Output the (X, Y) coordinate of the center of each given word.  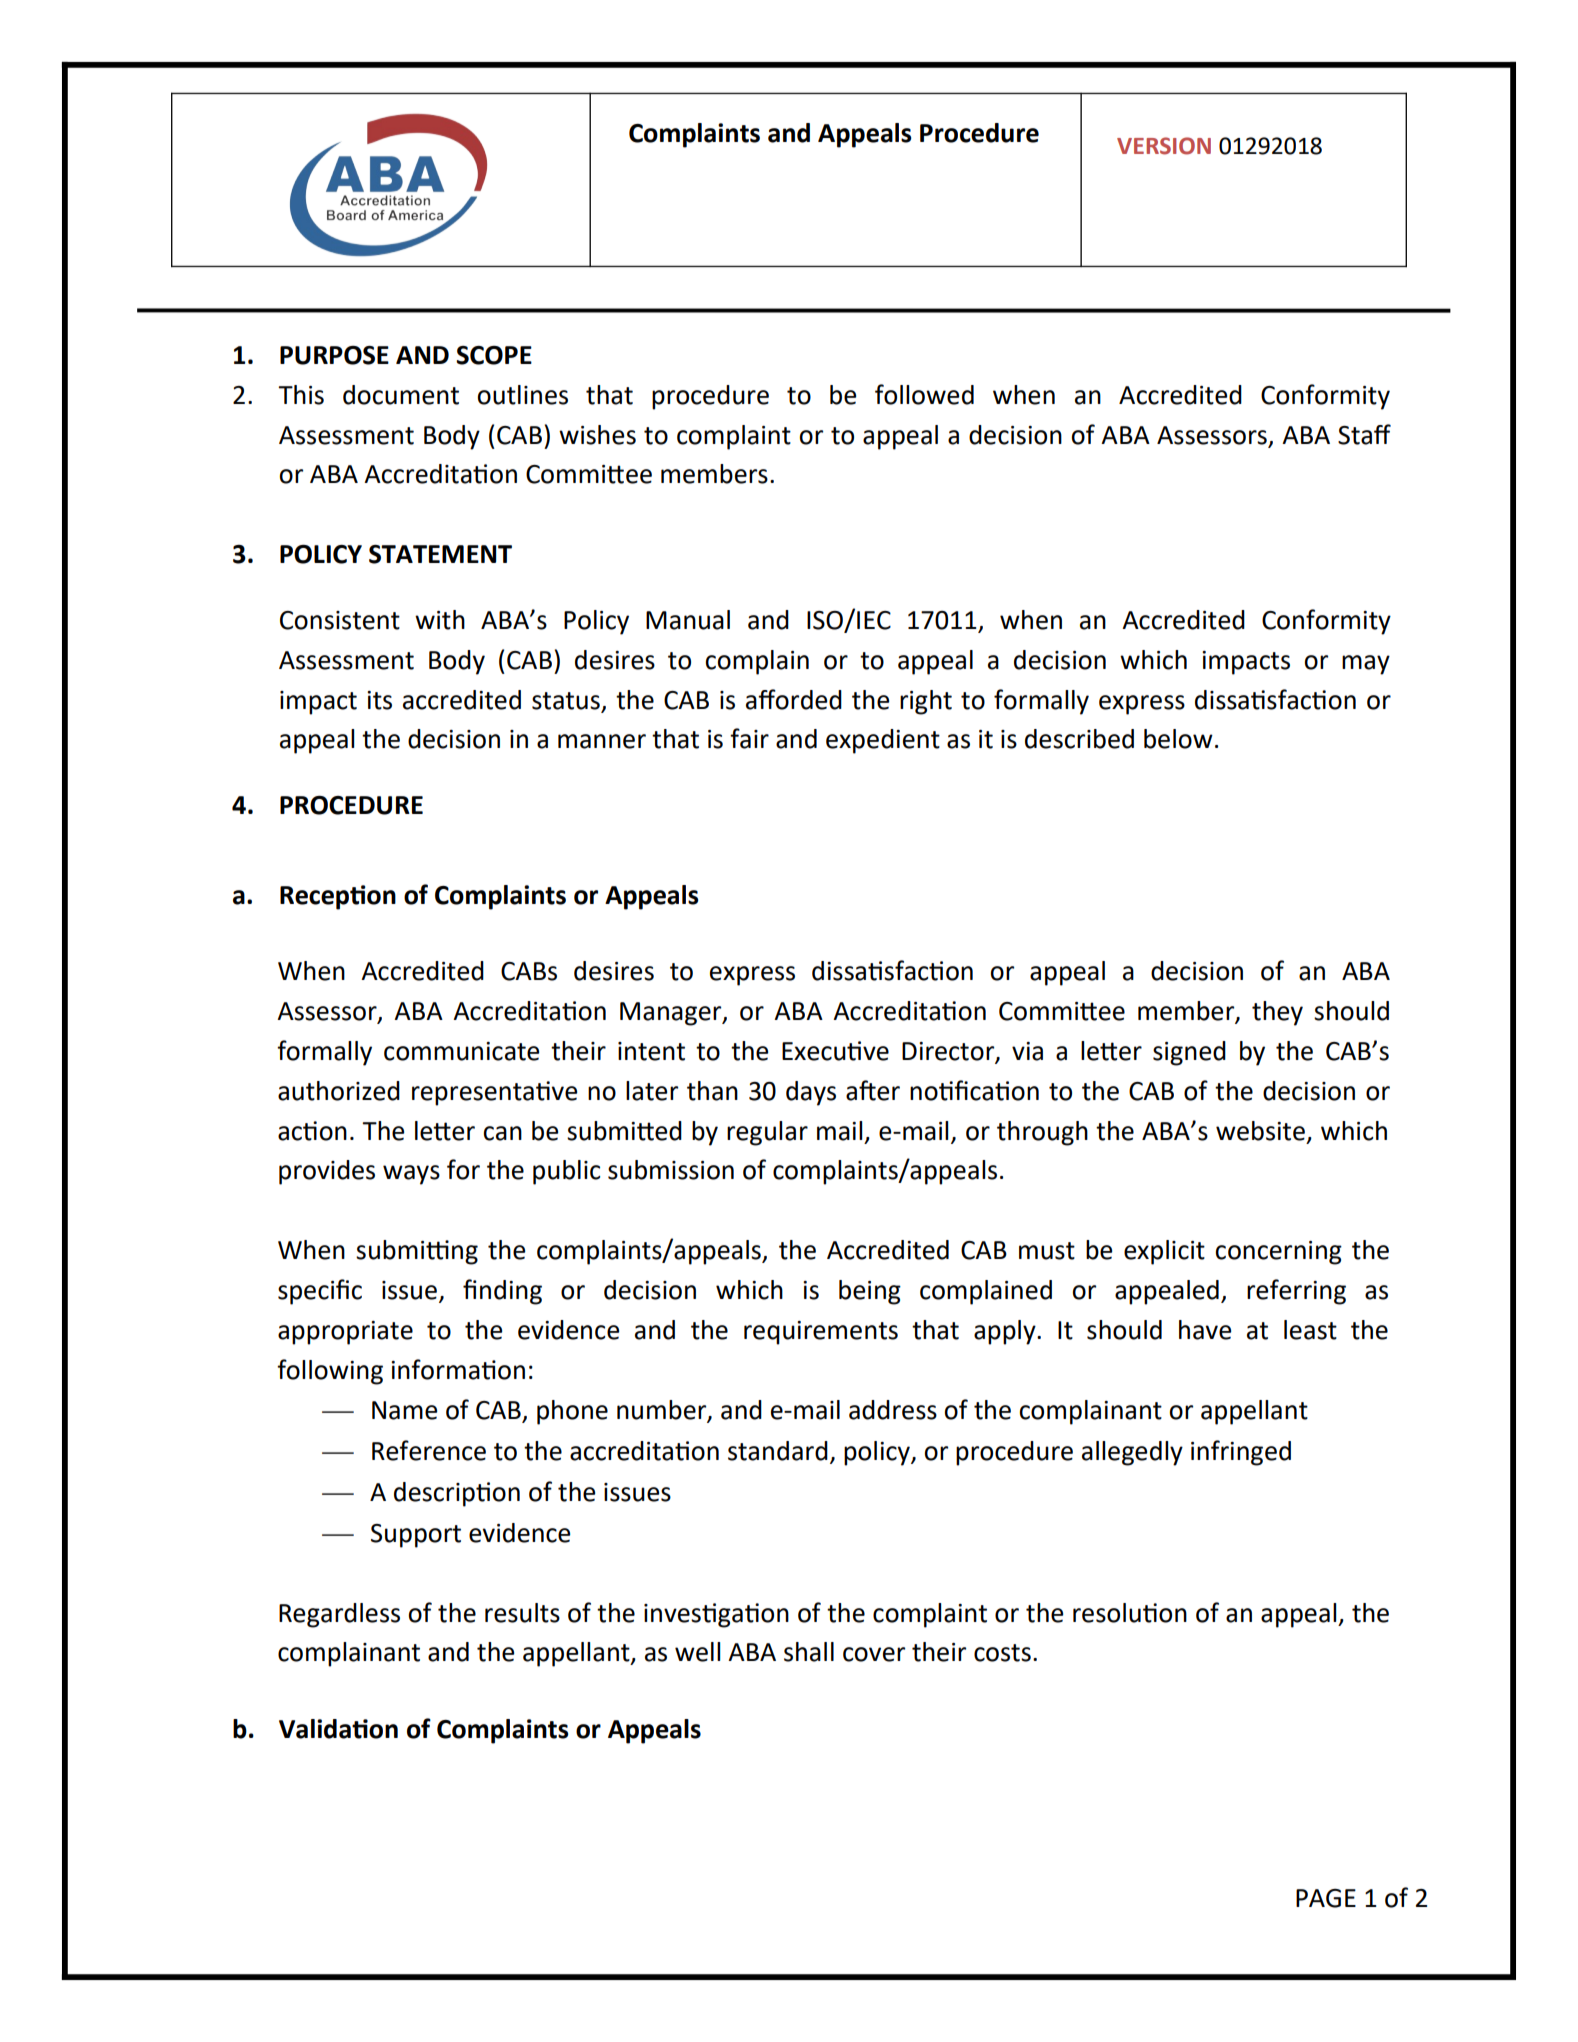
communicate (462, 1051)
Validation (338, 1729)
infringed (1241, 1453)
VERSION (1164, 146)
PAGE (1326, 1898)
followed (924, 394)
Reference (429, 1450)
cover (874, 1654)
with (440, 620)
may (1366, 665)
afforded (794, 699)
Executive (835, 1051)
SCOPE (494, 355)
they (1277, 1013)
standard (778, 1451)
